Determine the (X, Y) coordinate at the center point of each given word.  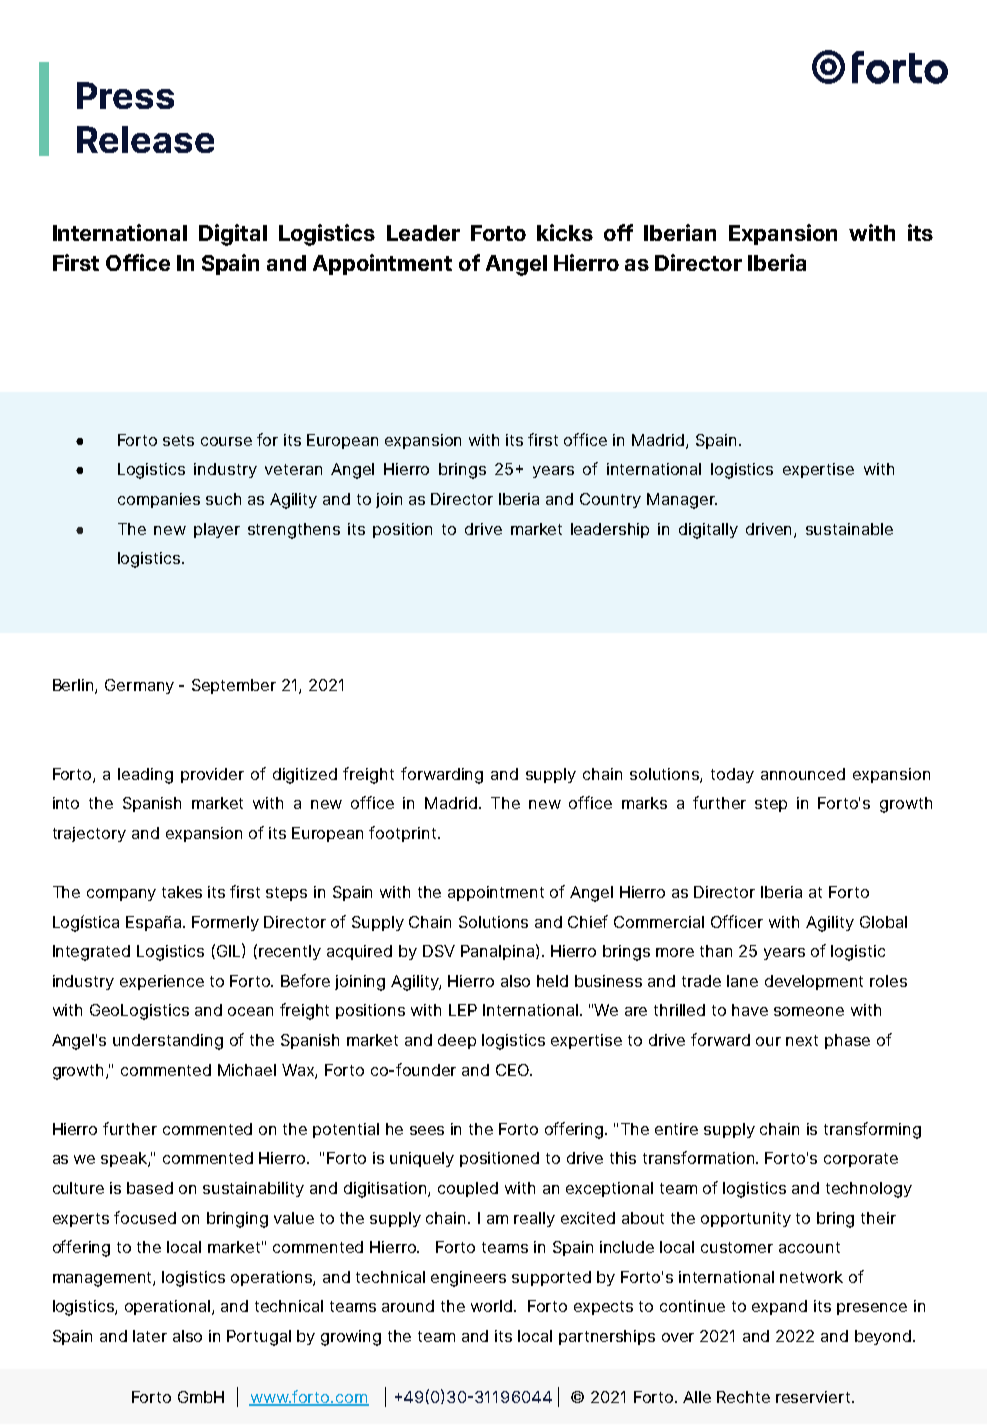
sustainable (849, 529)
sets (178, 440)
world (493, 1306)
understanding (168, 1042)
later (150, 1336)
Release (145, 139)
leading (145, 776)
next (802, 1040)
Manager (682, 501)
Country (610, 500)
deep (457, 1041)
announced (803, 774)
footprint (404, 834)
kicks (565, 232)
